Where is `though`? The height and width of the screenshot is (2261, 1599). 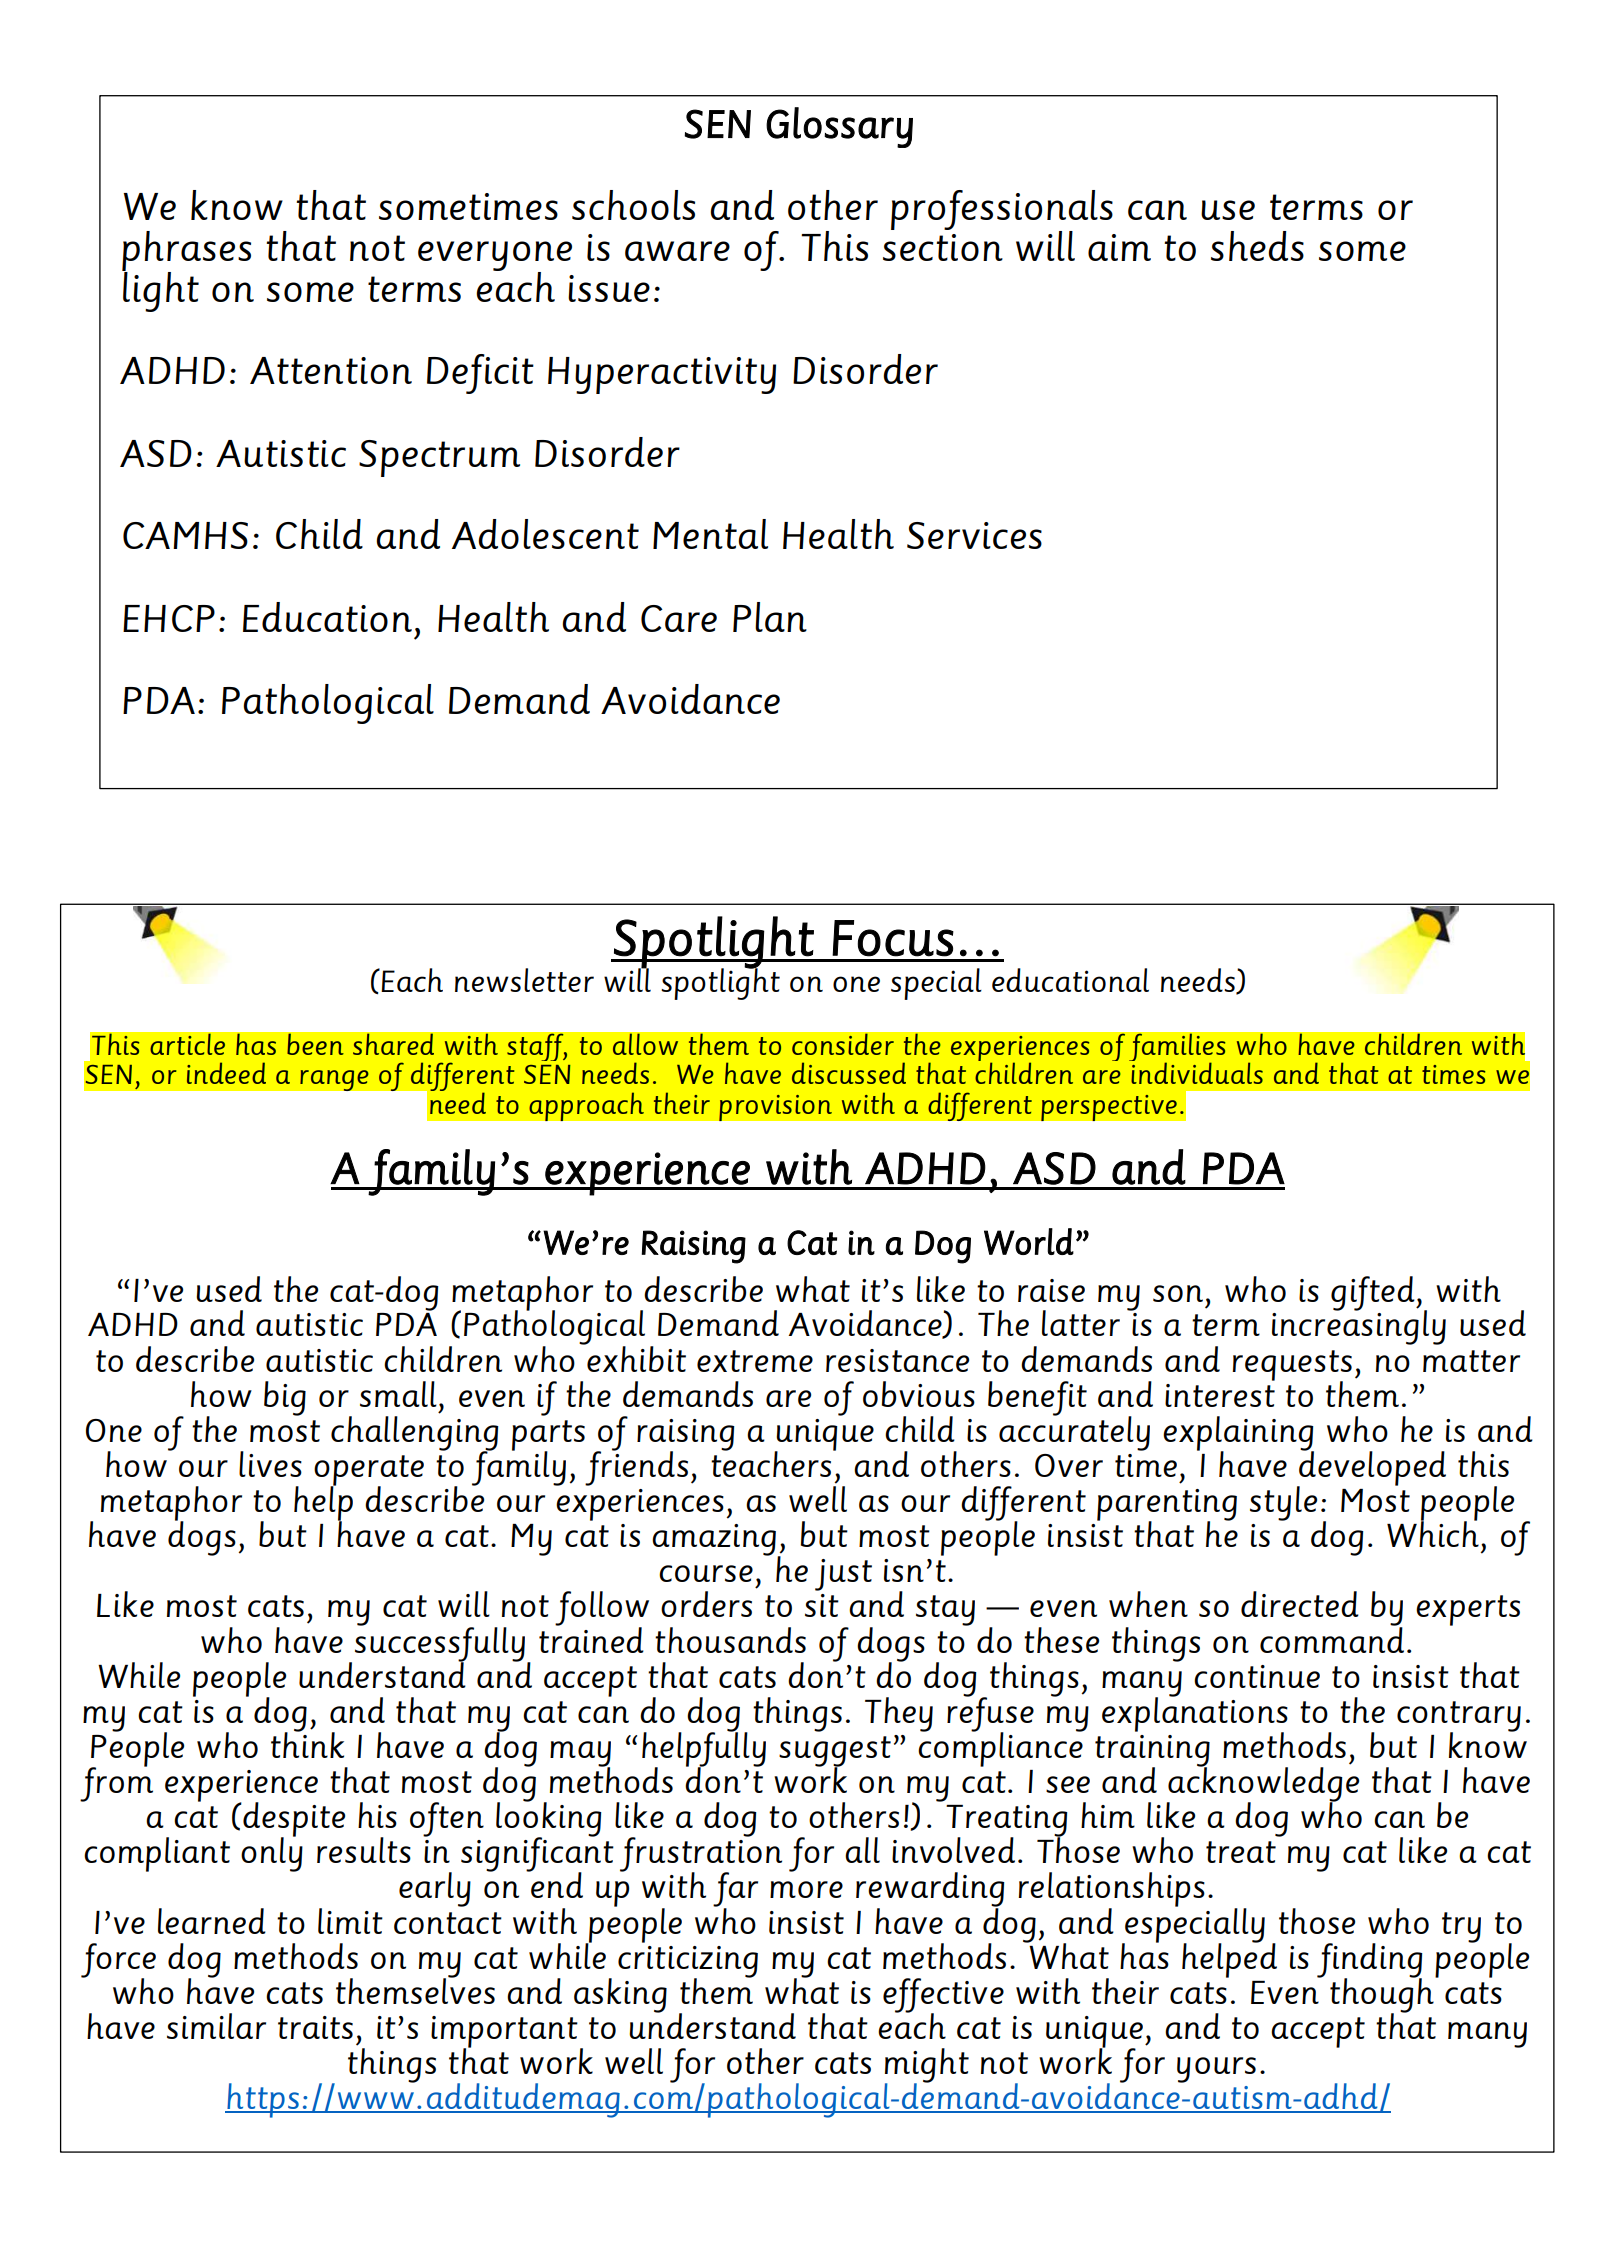
though is located at coordinates (1383, 1995).
